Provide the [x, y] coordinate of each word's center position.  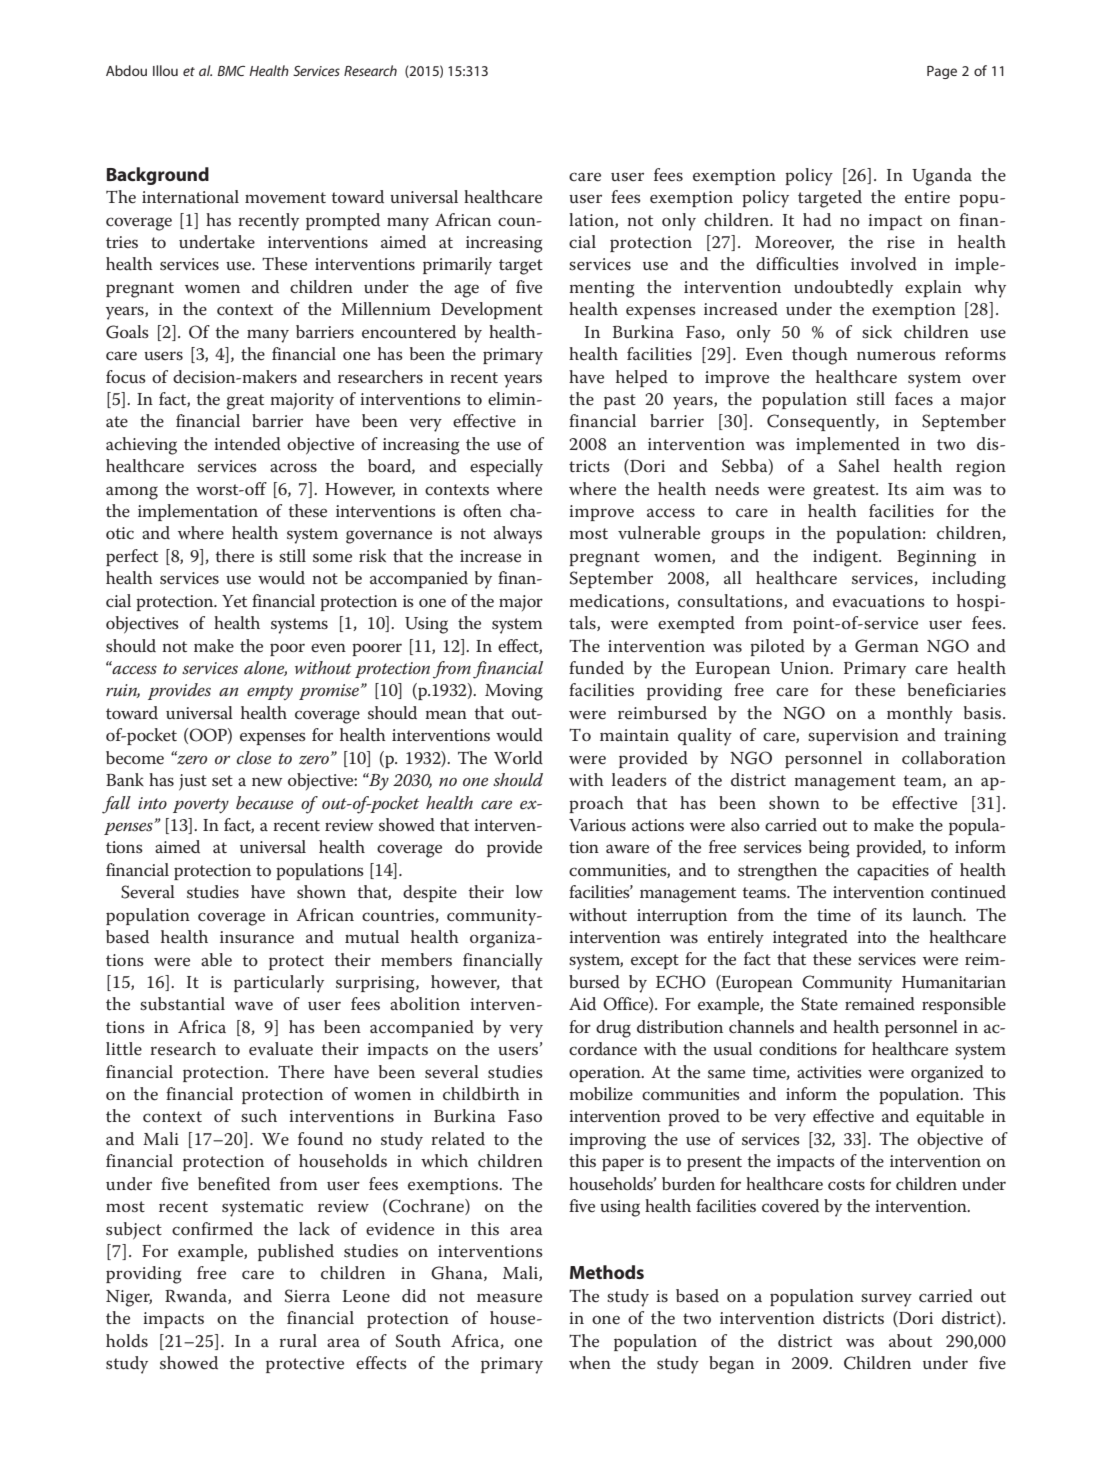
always [518, 535]
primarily [457, 266]
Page [942, 72]
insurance [257, 937]
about [910, 1340]
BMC [231, 71]
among [132, 493]
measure [509, 1298]
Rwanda [197, 1296]
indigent [846, 558]
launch [939, 915]
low [529, 891]
